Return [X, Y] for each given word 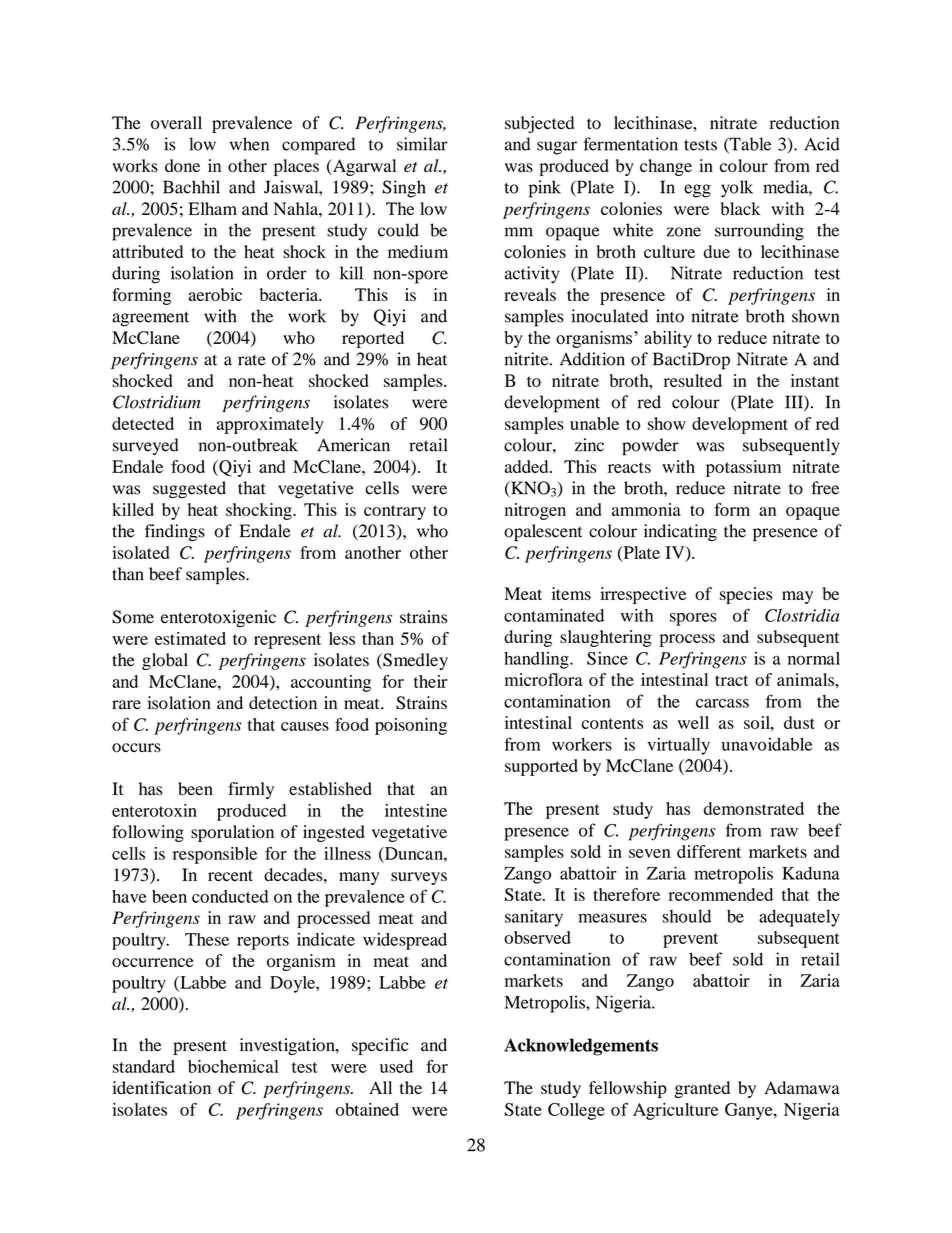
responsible [215, 855]
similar [422, 144]
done [182, 165]
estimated [190, 638]
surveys [419, 878]
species [746, 595]
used [396, 1066]
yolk [737, 189]
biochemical [233, 1066]
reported [373, 339]
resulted [693, 380]
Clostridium [157, 402]
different [709, 851]
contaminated [554, 615]
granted [702, 1089]
